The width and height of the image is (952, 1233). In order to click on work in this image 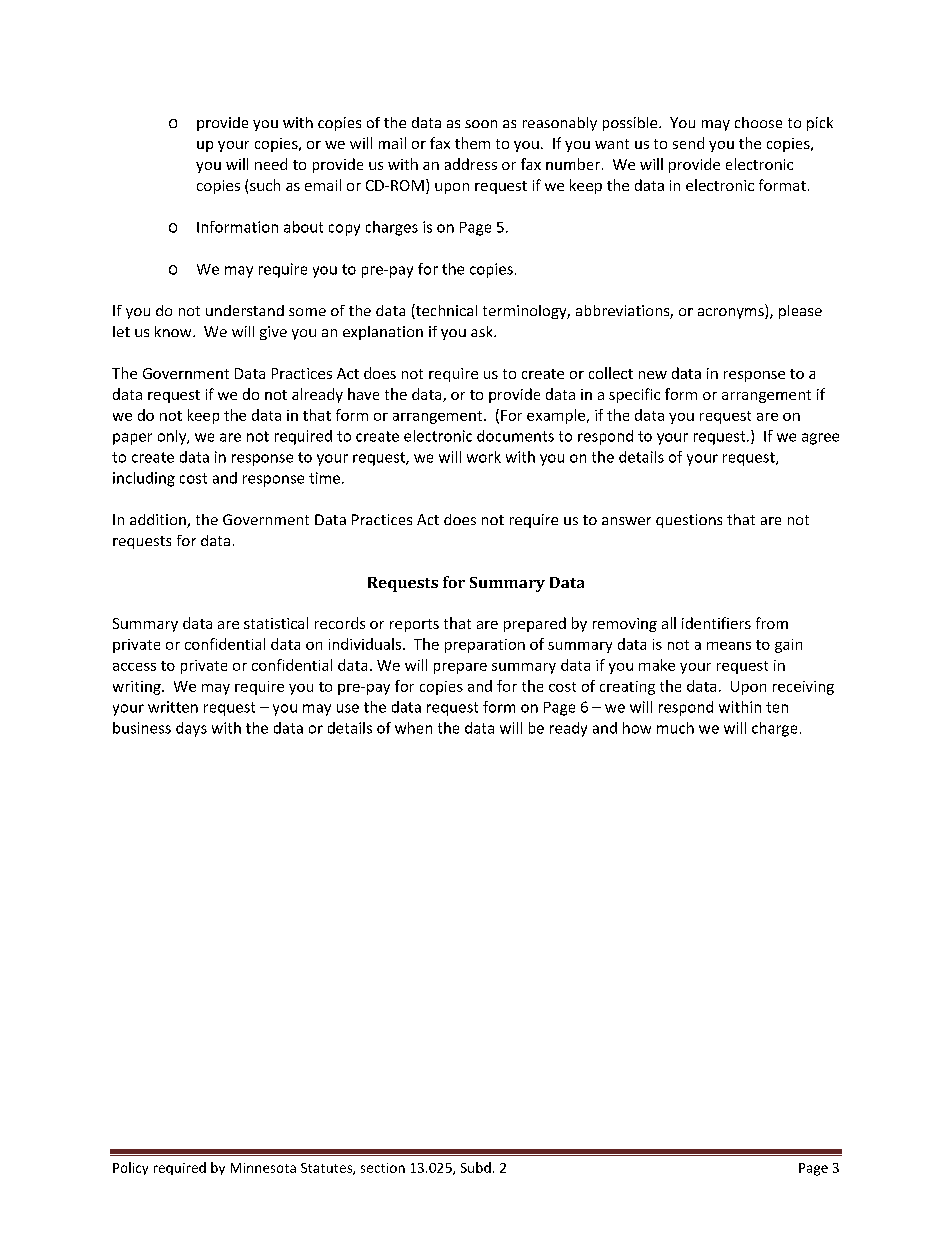, I will do `click(484, 457)`.
